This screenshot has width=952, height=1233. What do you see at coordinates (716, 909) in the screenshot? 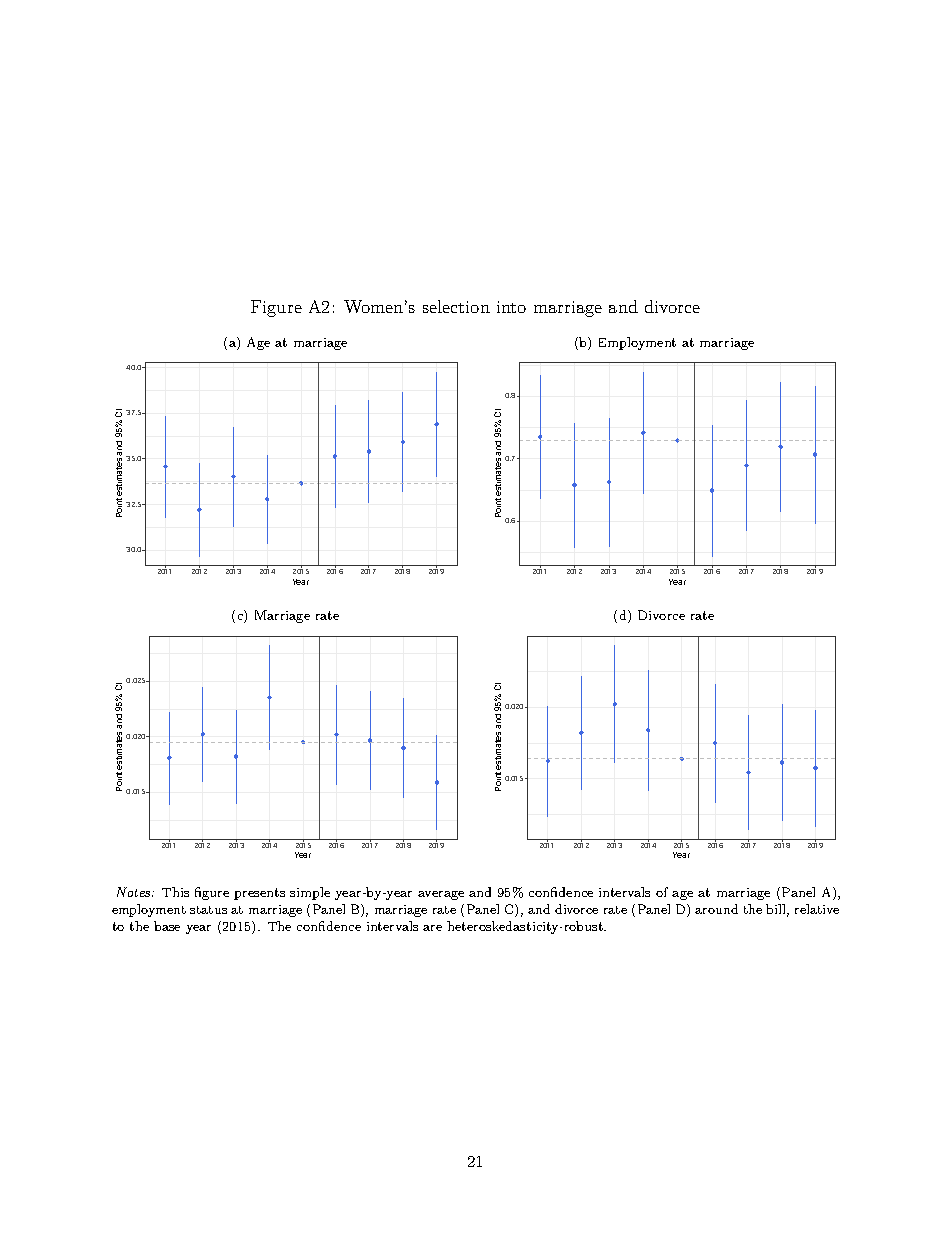
I see `around` at bounding box center [716, 909].
